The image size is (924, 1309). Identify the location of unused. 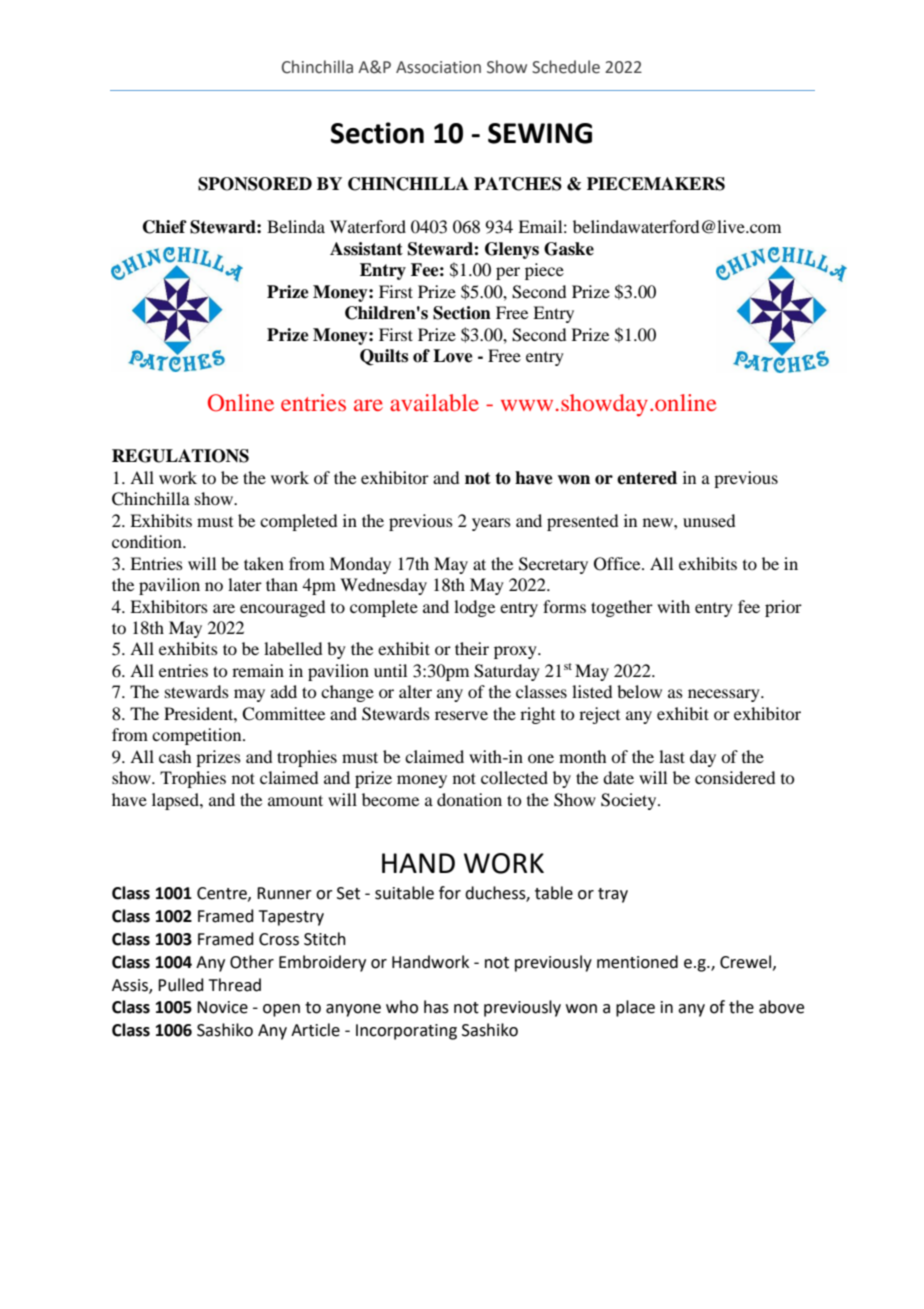
(709, 520).
